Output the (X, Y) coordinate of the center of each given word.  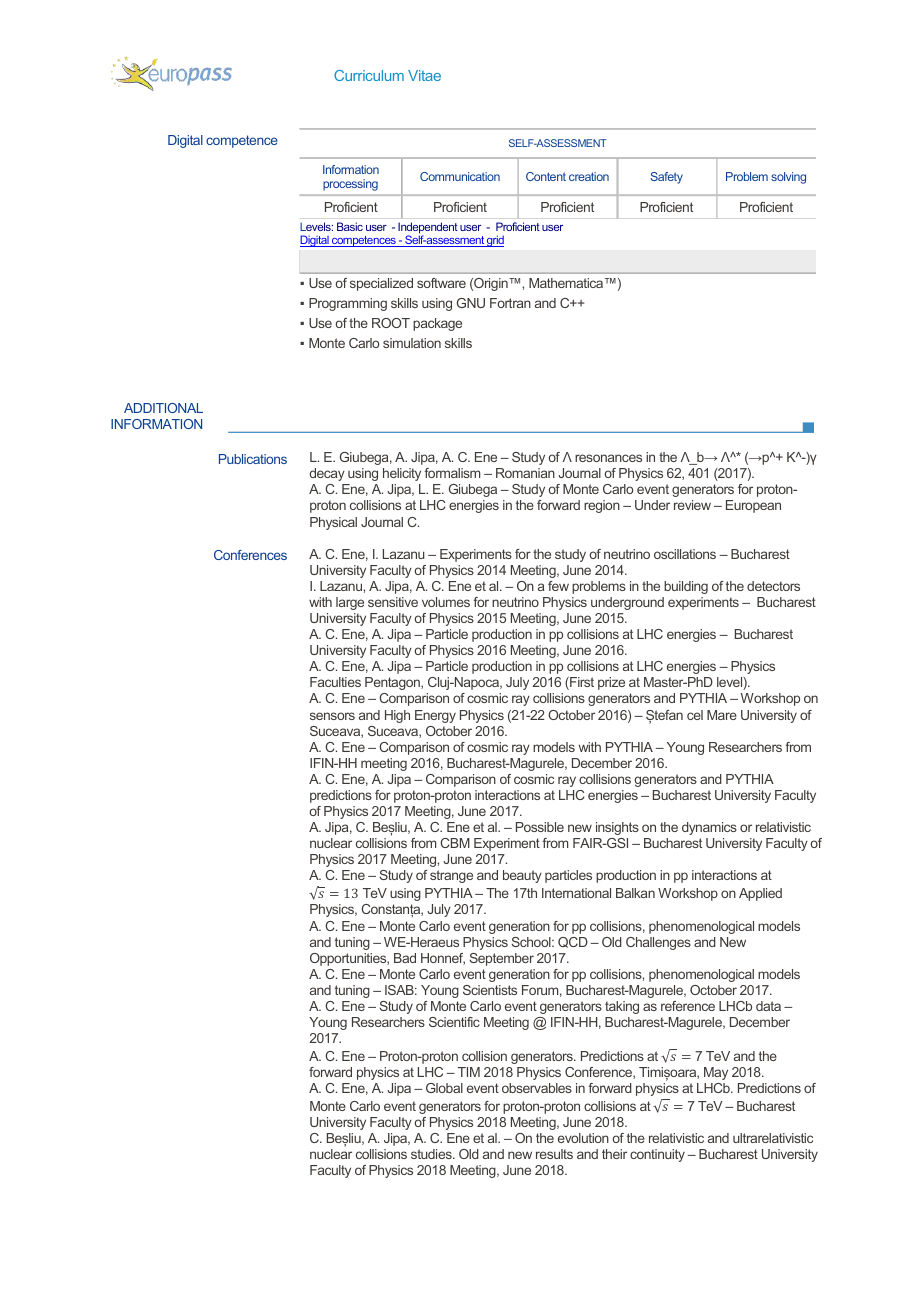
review (692, 505)
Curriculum (369, 75)
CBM (455, 843)
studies (432, 1154)
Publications (253, 459)
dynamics (709, 828)
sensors (332, 716)
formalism (452, 473)
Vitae (424, 75)
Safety (666, 178)
